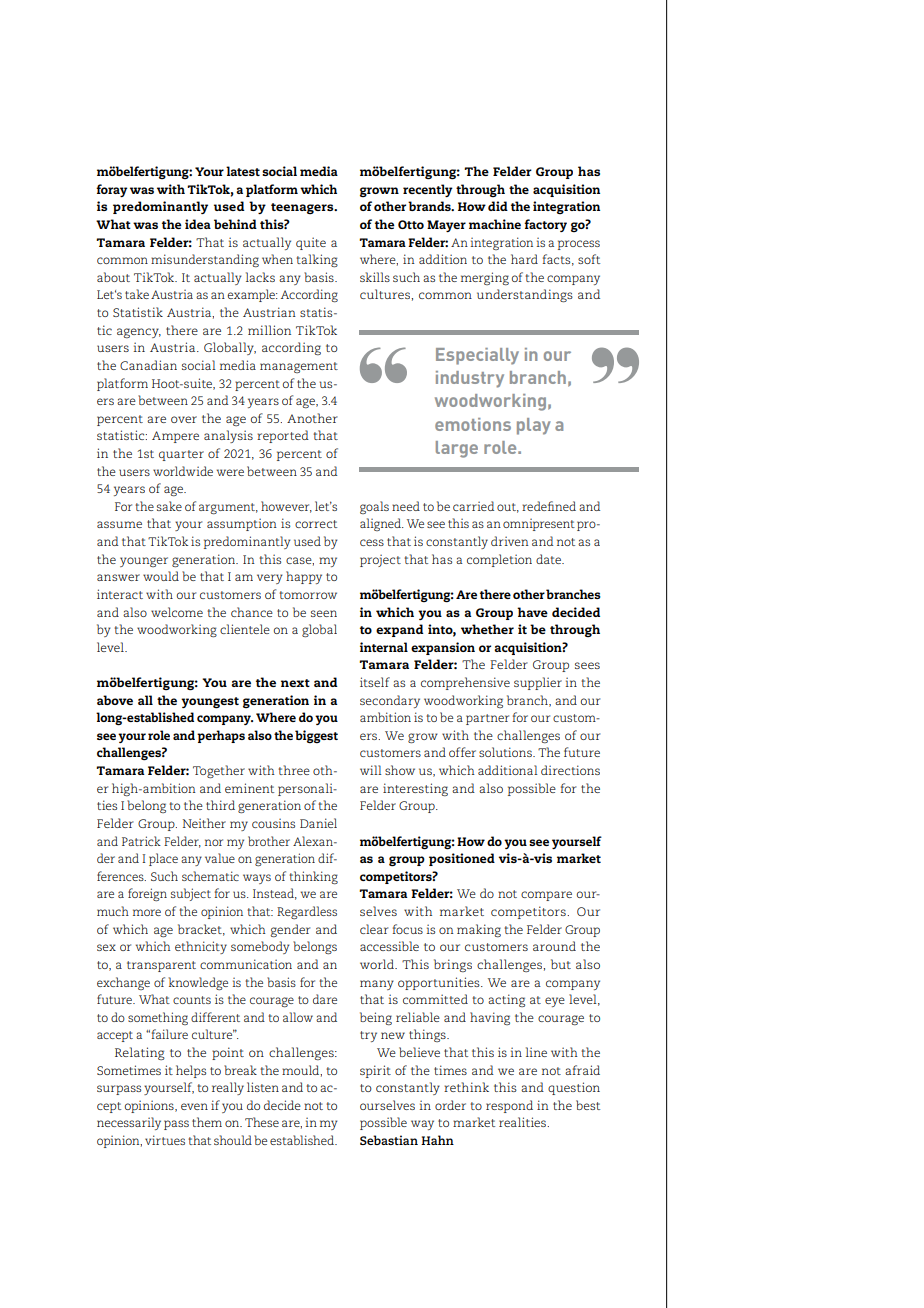  I want to click on spirit, so click(375, 1071).
